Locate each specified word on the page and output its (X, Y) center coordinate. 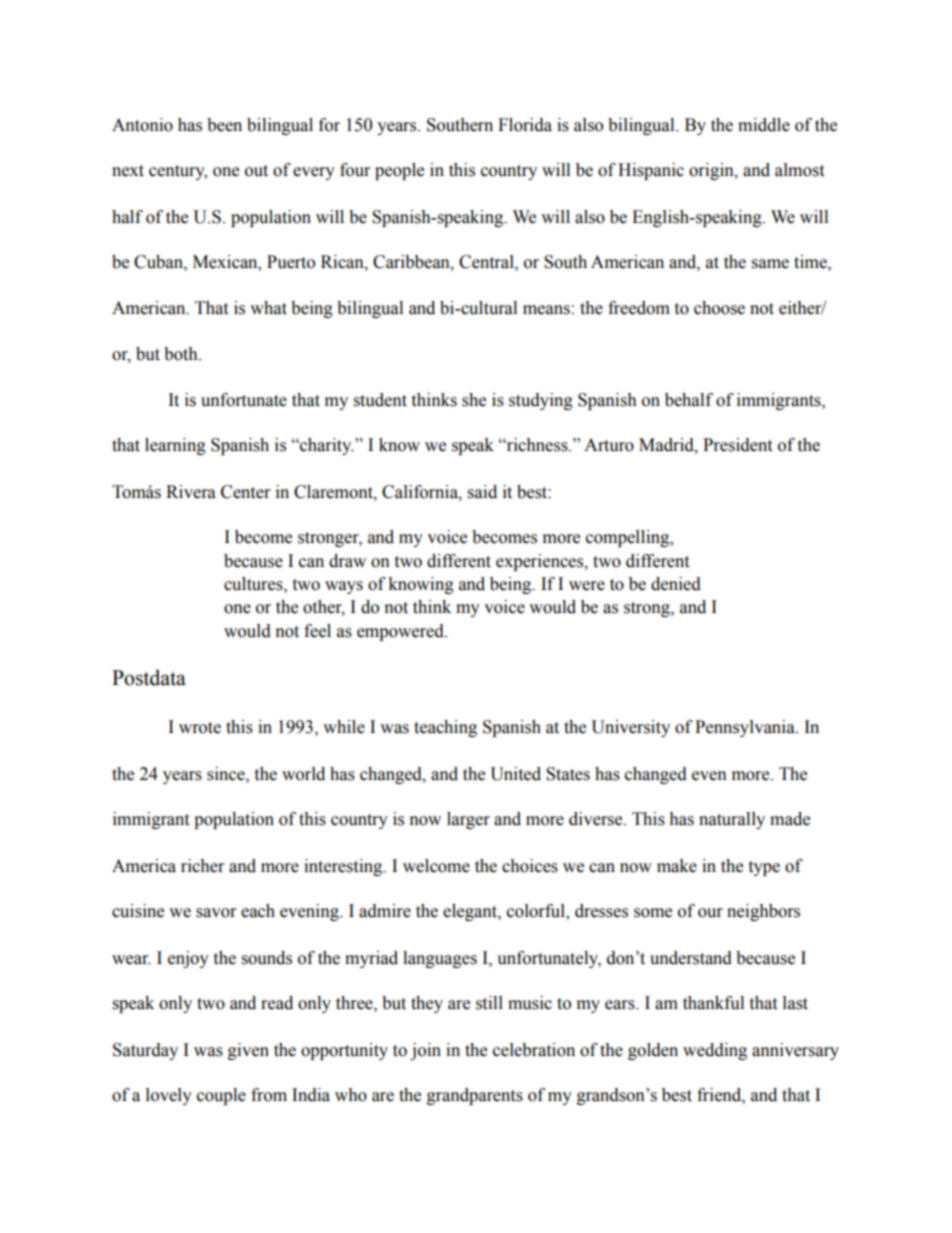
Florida (525, 125)
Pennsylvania (746, 728)
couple (221, 1096)
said (482, 492)
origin (712, 171)
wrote (200, 728)
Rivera (191, 492)
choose (719, 308)
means (546, 310)
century (178, 172)
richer (202, 866)
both (182, 354)
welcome (436, 866)
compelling (629, 538)
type (764, 868)
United (515, 774)
